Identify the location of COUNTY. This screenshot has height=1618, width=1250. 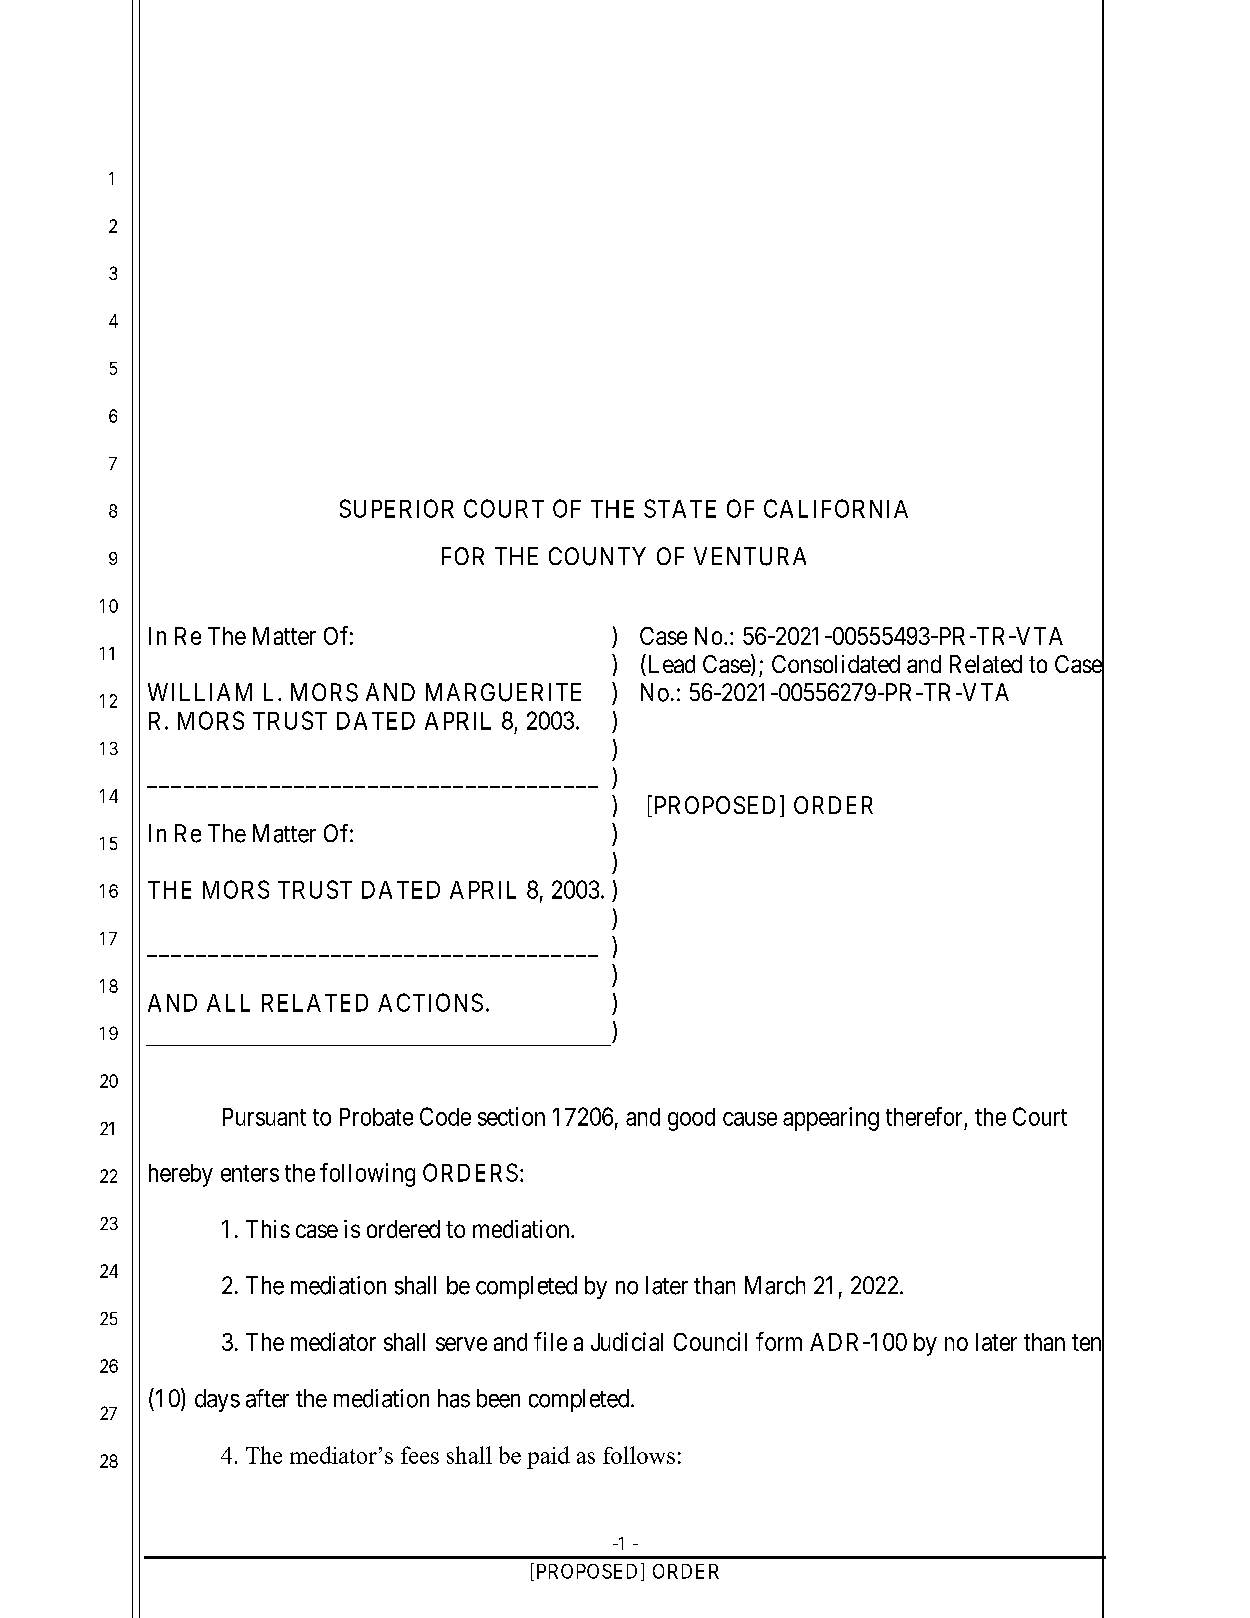
(597, 556).
